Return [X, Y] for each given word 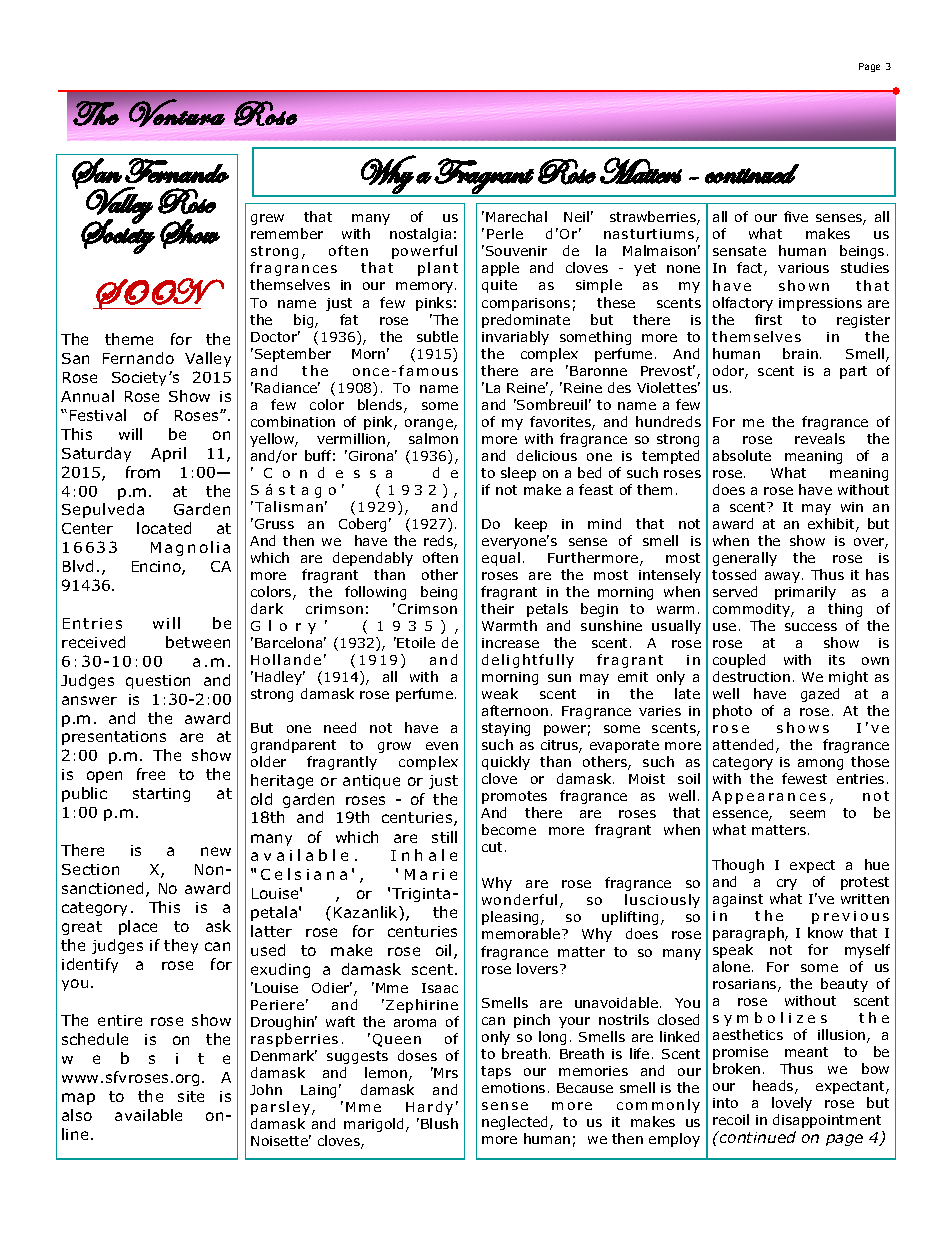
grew [267, 219]
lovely [792, 1104]
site [191, 1096]
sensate [739, 251]
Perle [505, 233]
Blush [439, 1123]
